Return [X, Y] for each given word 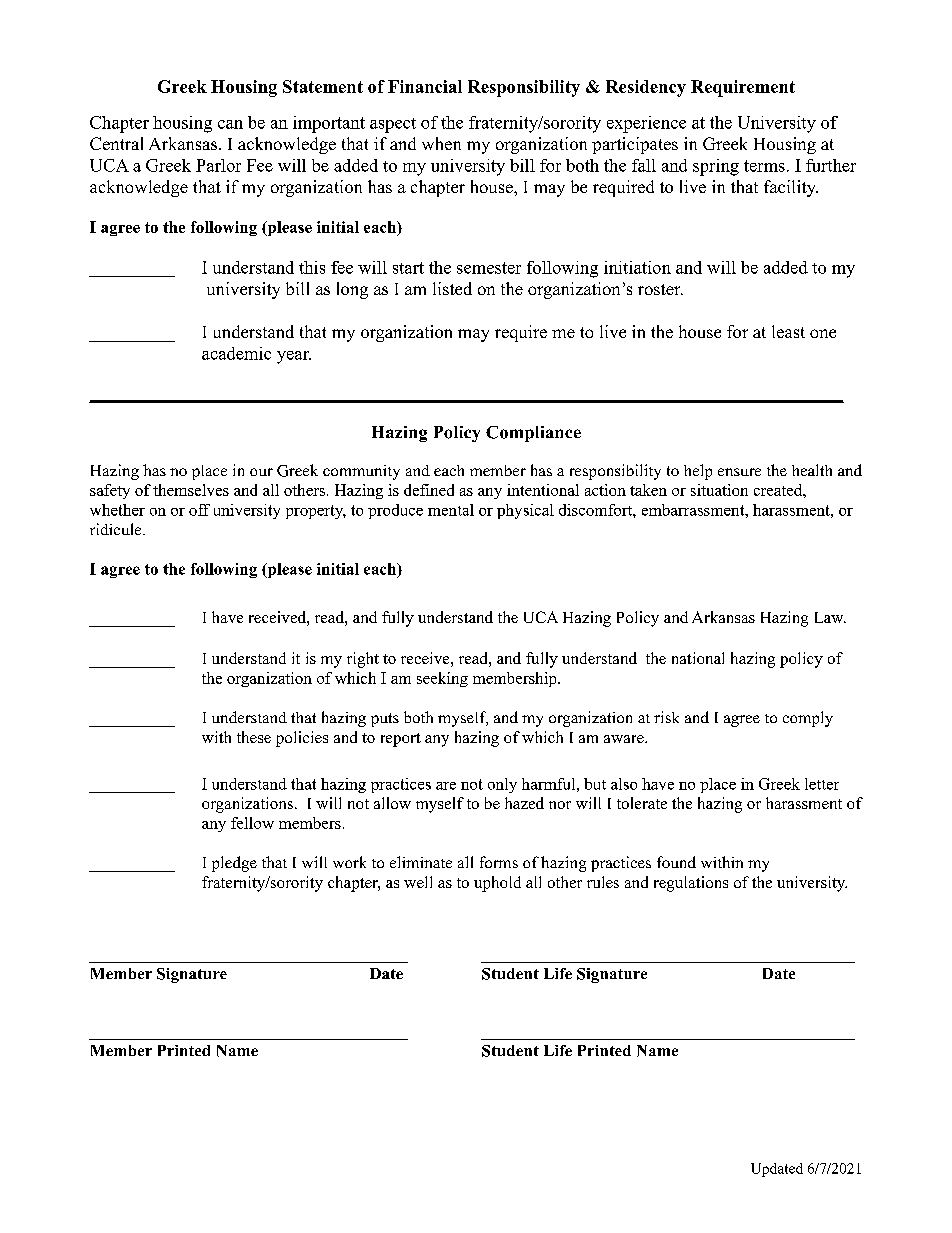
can [230, 124]
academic [236, 353]
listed [452, 288]
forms [499, 862]
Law [830, 617]
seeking [442, 679]
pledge [234, 864]
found [676, 862]
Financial [425, 86]
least [788, 331]
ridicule [117, 529]
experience [646, 124]
